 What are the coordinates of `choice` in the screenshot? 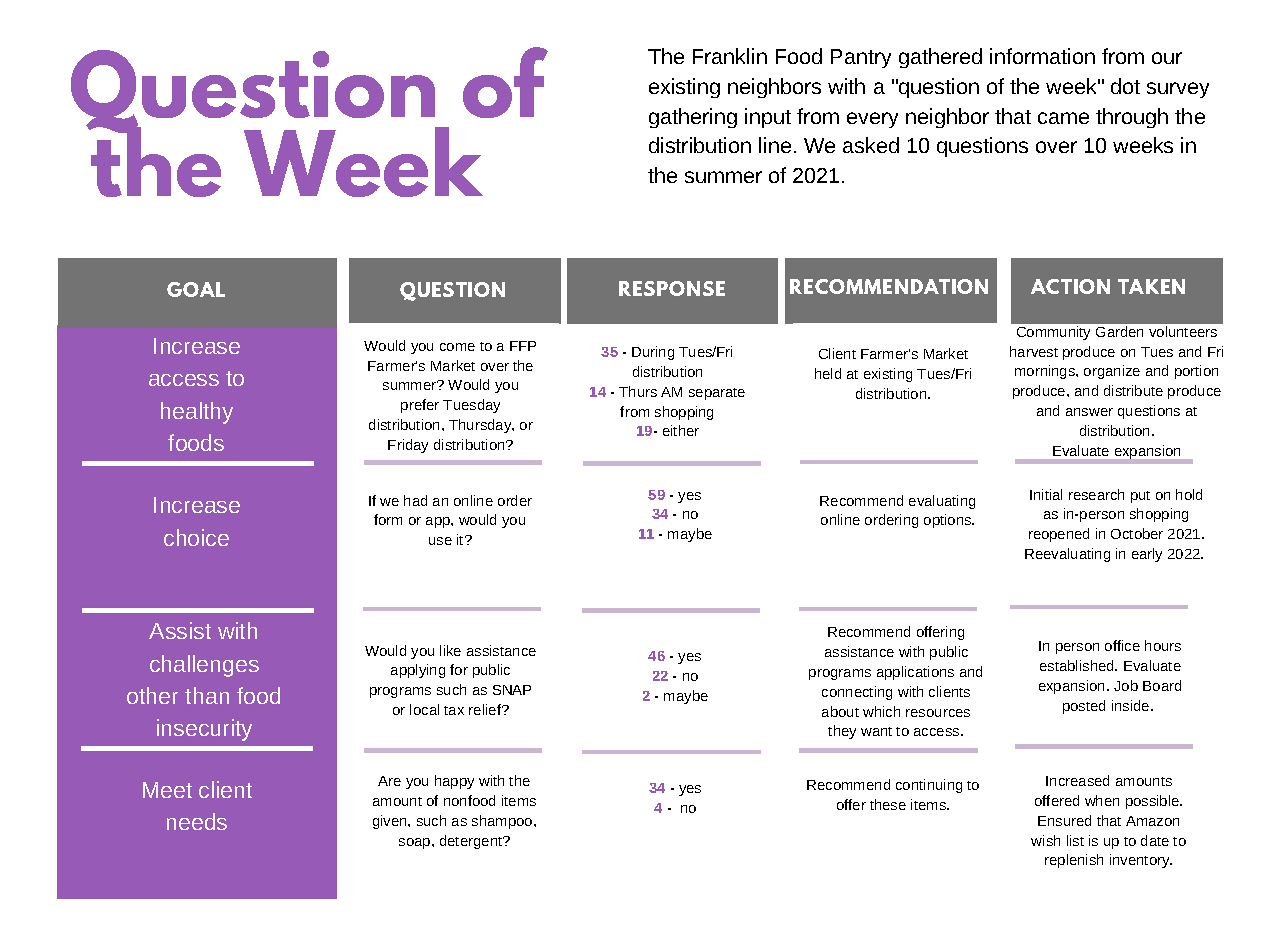 It's located at (196, 537).
